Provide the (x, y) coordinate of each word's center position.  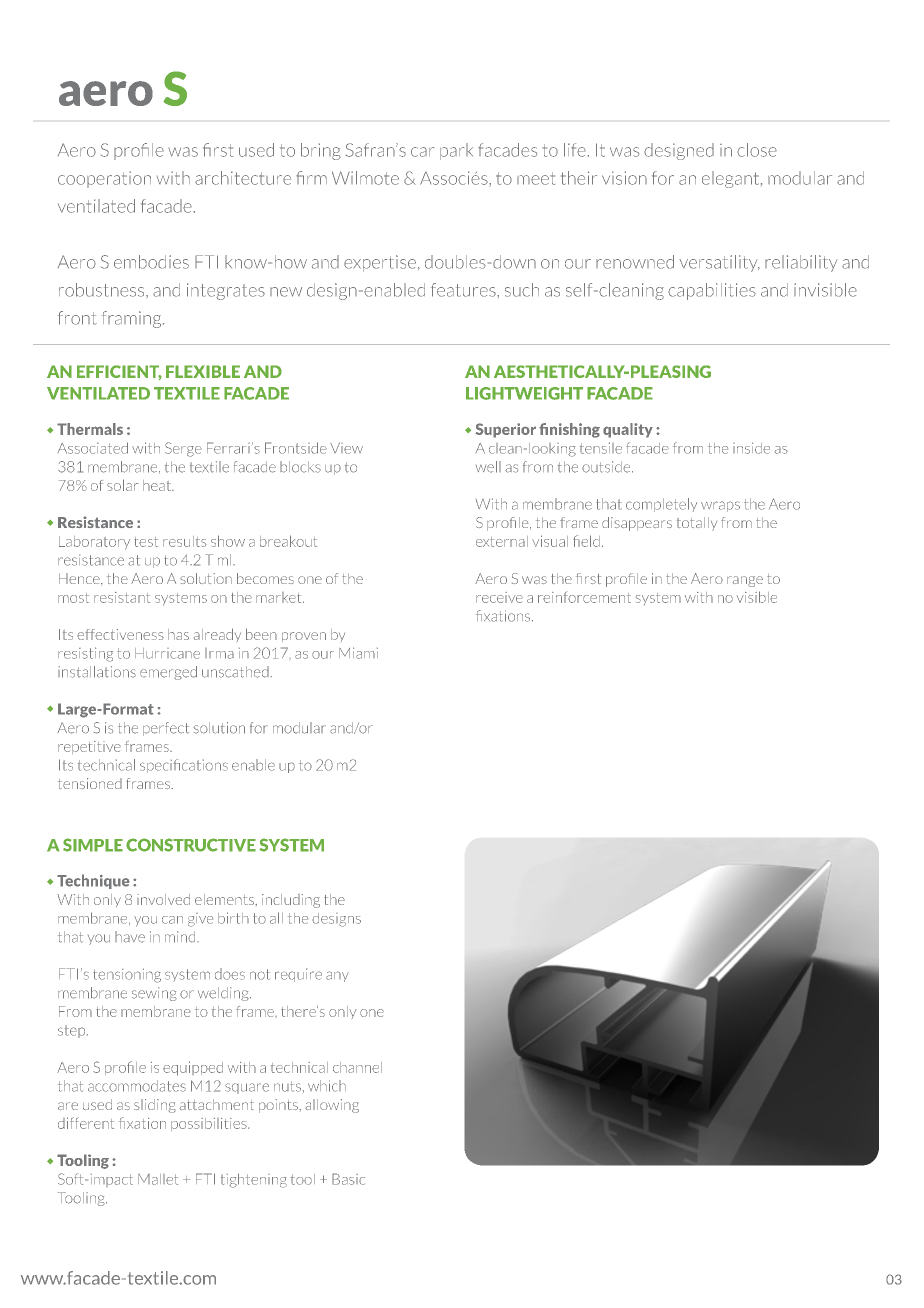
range (745, 581)
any (337, 976)
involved (163, 899)
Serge (183, 449)
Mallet (158, 1179)
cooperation (104, 179)
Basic (348, 1179)
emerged (168, 673)
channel (357, 1067)
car (422, 152)
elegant (732, 179)
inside (751, 448)
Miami (358, 653)
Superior (505, 430)
